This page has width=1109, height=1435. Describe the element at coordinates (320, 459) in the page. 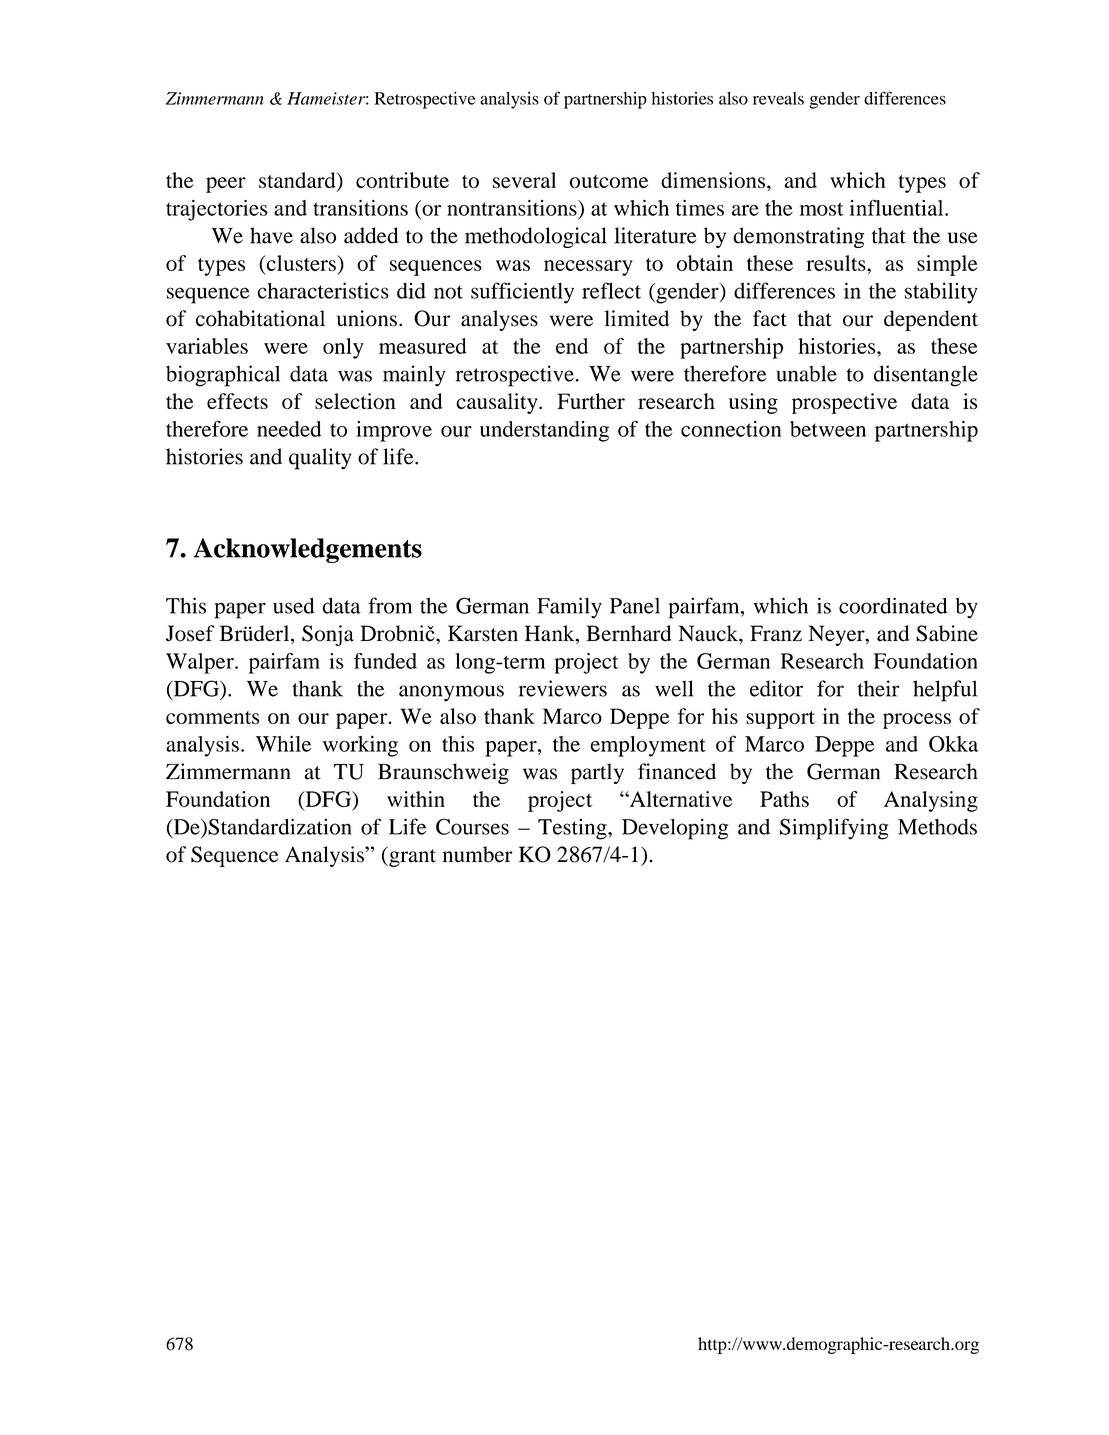

I see `quality` at that location.
